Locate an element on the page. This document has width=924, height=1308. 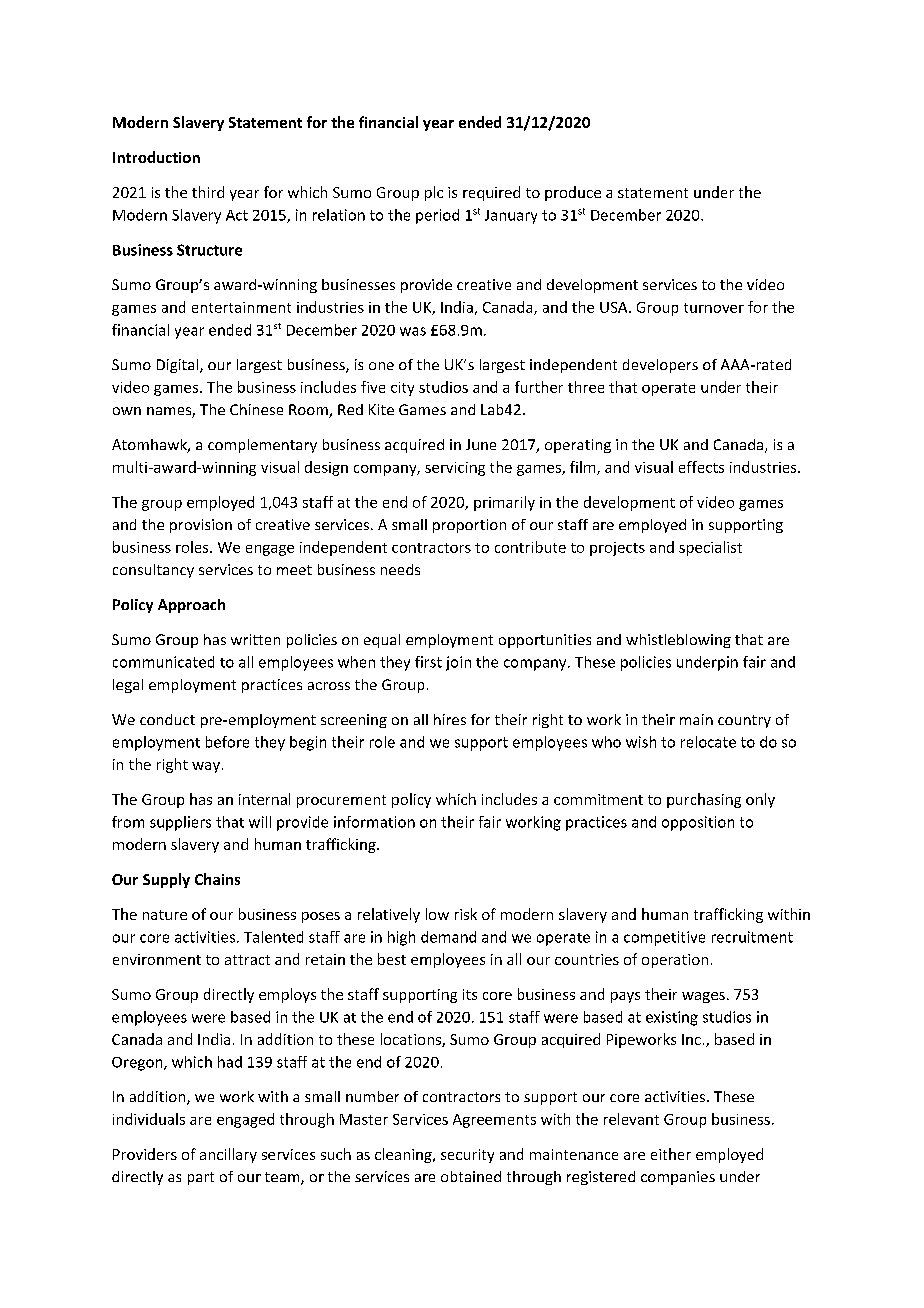
communicated is located at coordinates (163, 662).
